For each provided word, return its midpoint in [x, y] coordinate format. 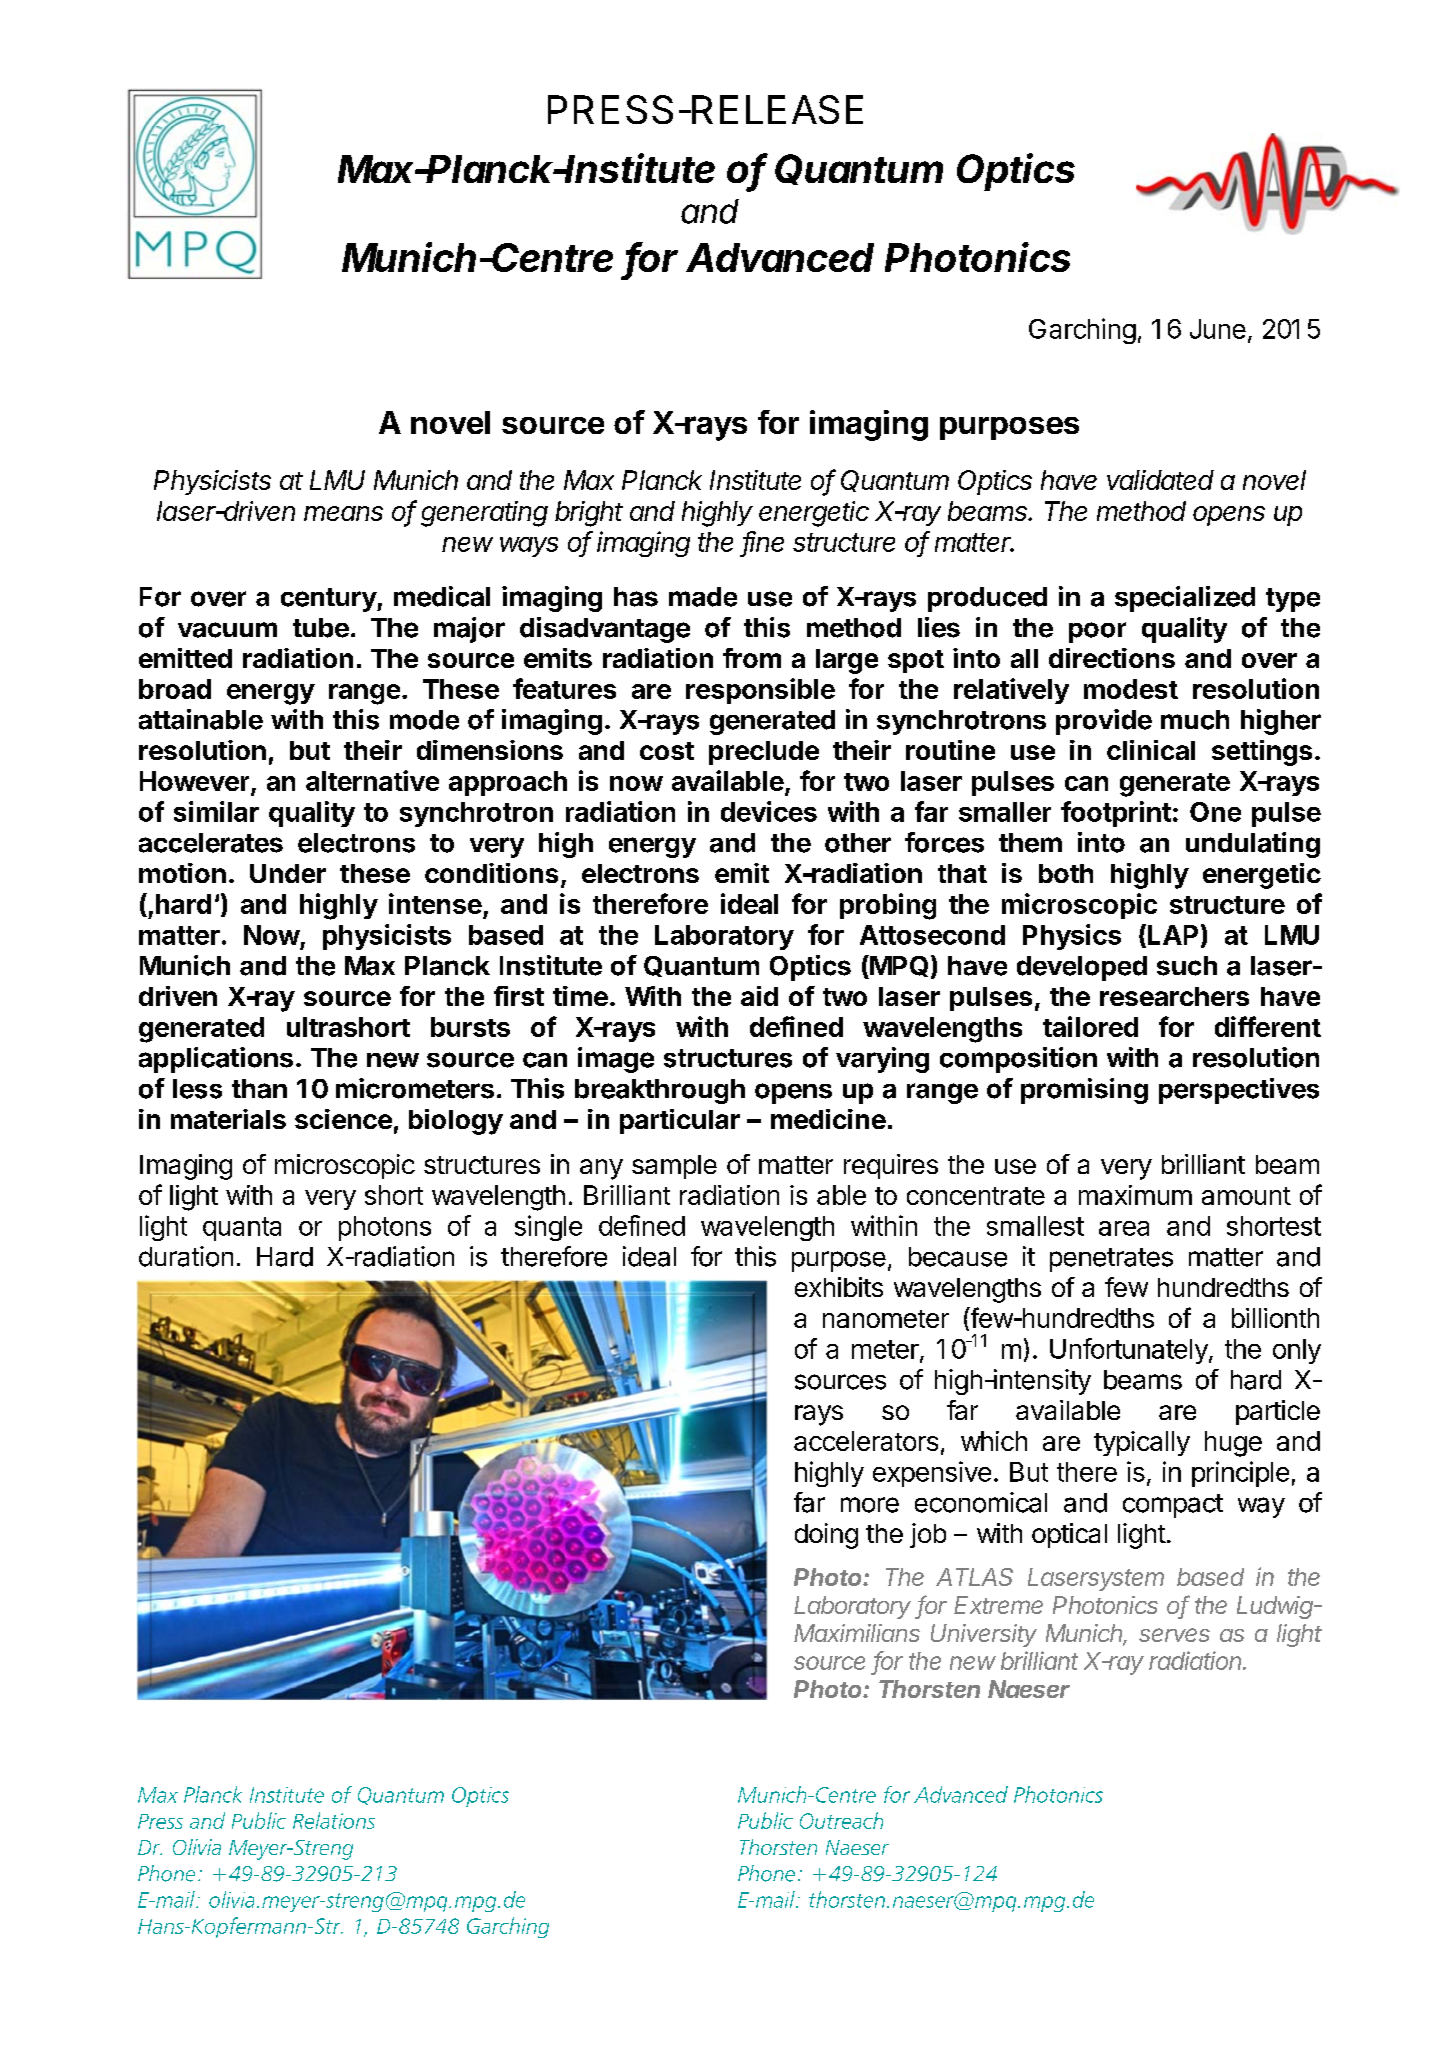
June [1218, 329]
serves [1174, 1635]
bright [589, 514]
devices [769, 811]
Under [288, 873]
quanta [242, 1229]
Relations [334, 1820]
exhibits [839, 1287]
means [343, 513]
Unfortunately [1129, 1351]
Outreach [841, 1820]
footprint [1116, 814]
